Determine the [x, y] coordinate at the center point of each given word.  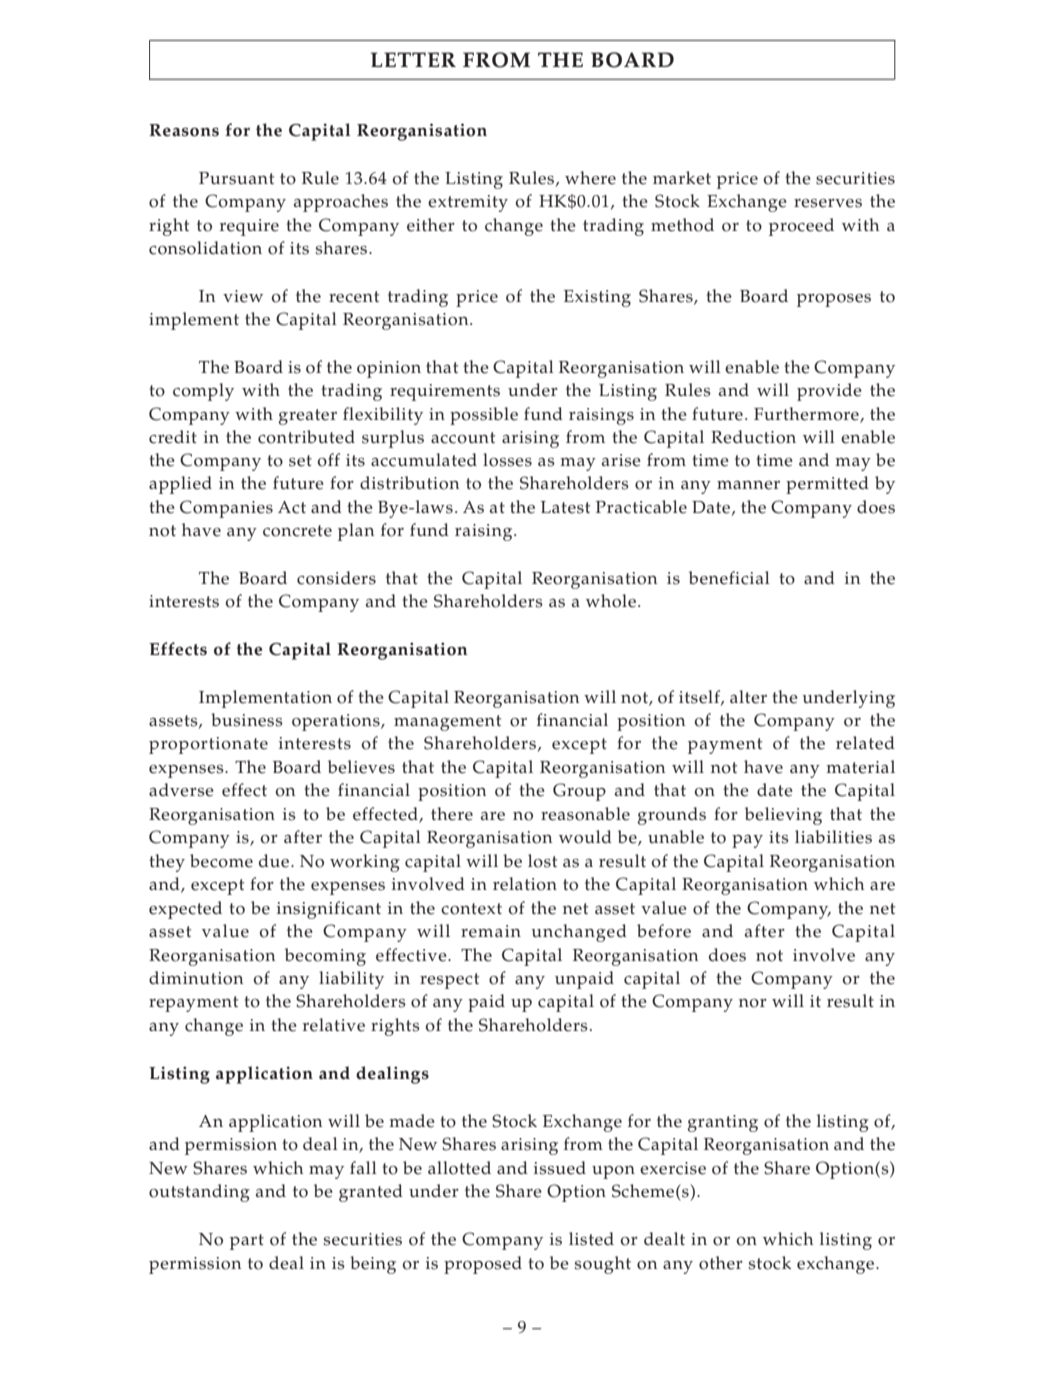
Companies [226, 509]
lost [542, 861]
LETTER [413, 59]
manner [748, 485]
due [275, 861]
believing [783, 816]
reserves [828, 203]
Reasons [184, 130]
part [247, 1242]
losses [507, 460]
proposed [483, 1265]
